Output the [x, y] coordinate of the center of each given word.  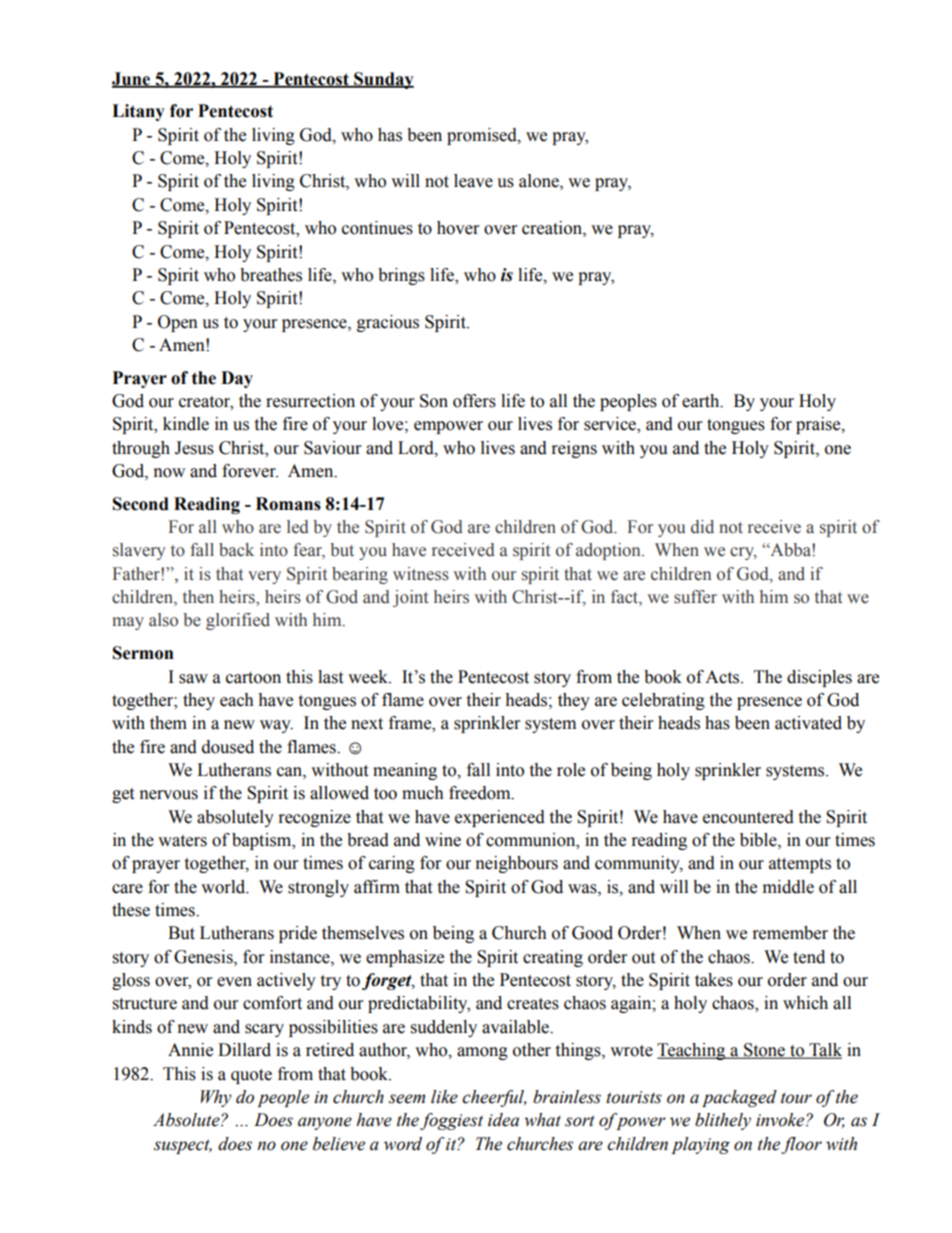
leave [473, 181]
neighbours [517, 864]
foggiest [451, 1121]
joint [410, 598]
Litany [138, 112]
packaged [739, 1098]
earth [702, 401]
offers [474, 401]
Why [216, 1098]
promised [483, 136]
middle [788, 887]
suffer [695, 597]
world [224, 887]
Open [178, 323]
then [198, 597]
